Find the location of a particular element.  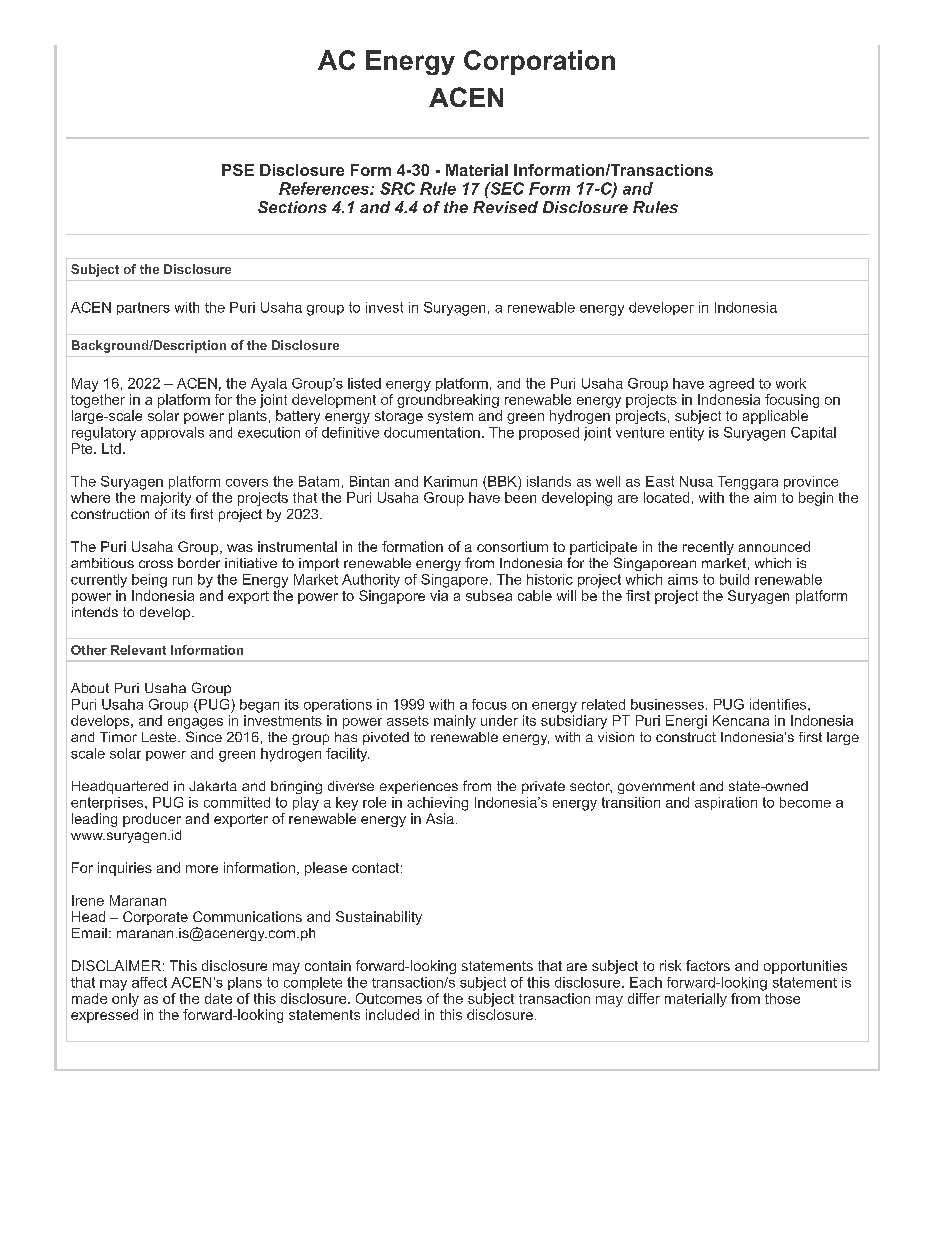

cross is located at coordinates (156, 564).
